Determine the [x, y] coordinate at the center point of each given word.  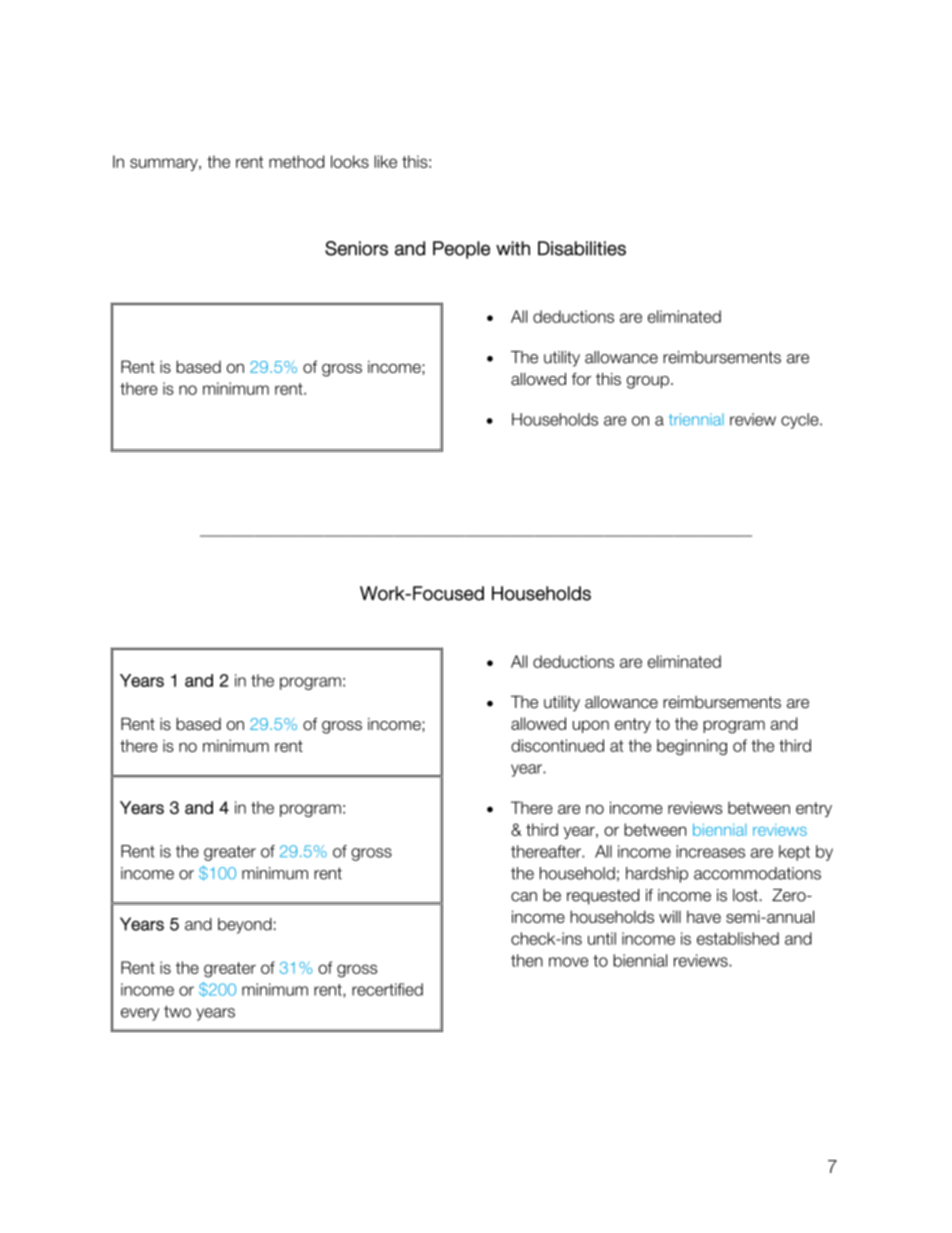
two [177, 1012]
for [581, 379]
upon [591, 726]
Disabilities [582, 248]
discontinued [557, 745]
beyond [245, 926]
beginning [692, 747]
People [461, 250]
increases [710, 851]
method [296, 161]
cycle [801, 421]
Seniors [356, 248]
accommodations [757, 873]
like [385, 161]
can [524, 897]
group [648, 382]
